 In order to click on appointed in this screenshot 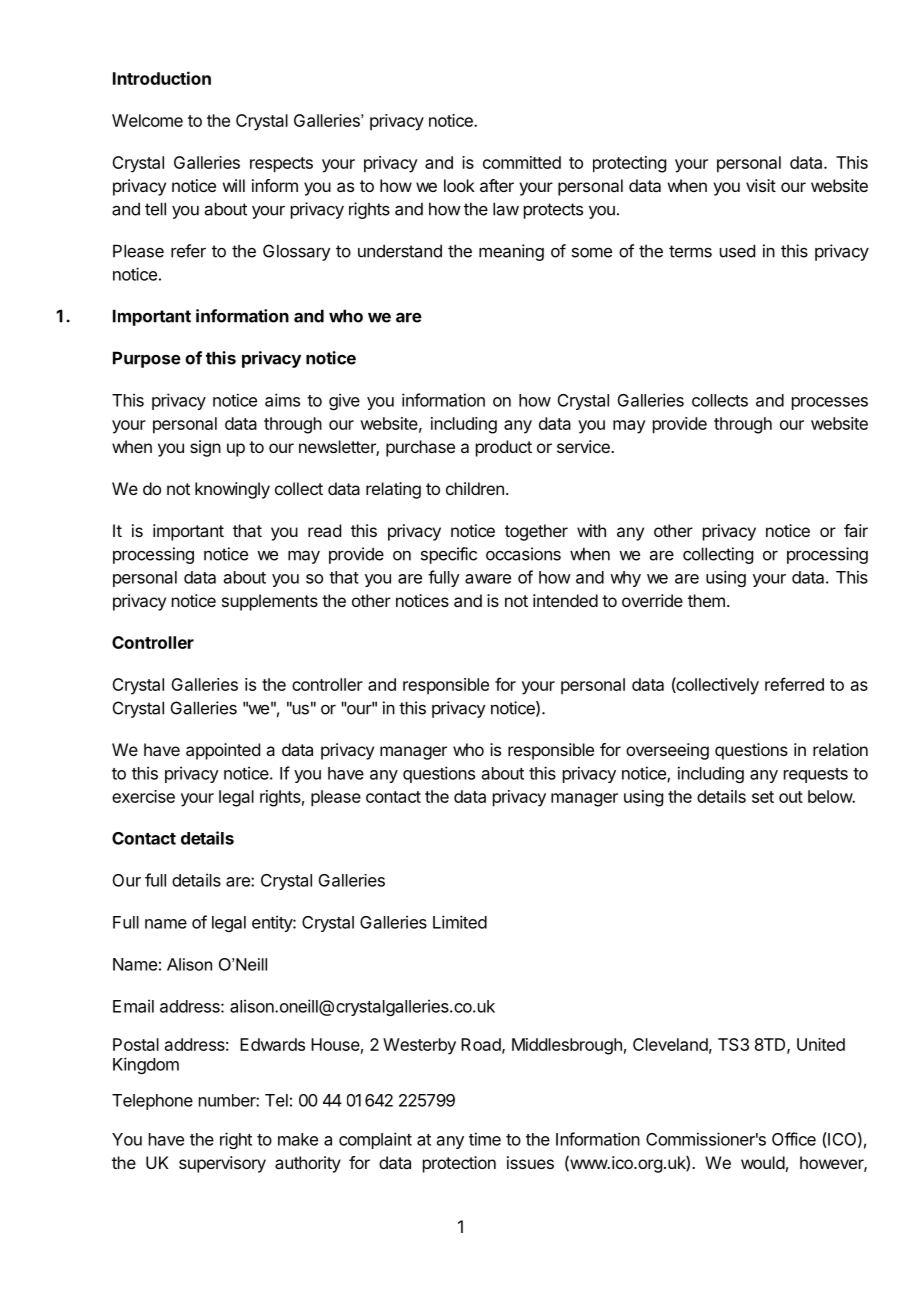, I will do `click(223, 751)`.
